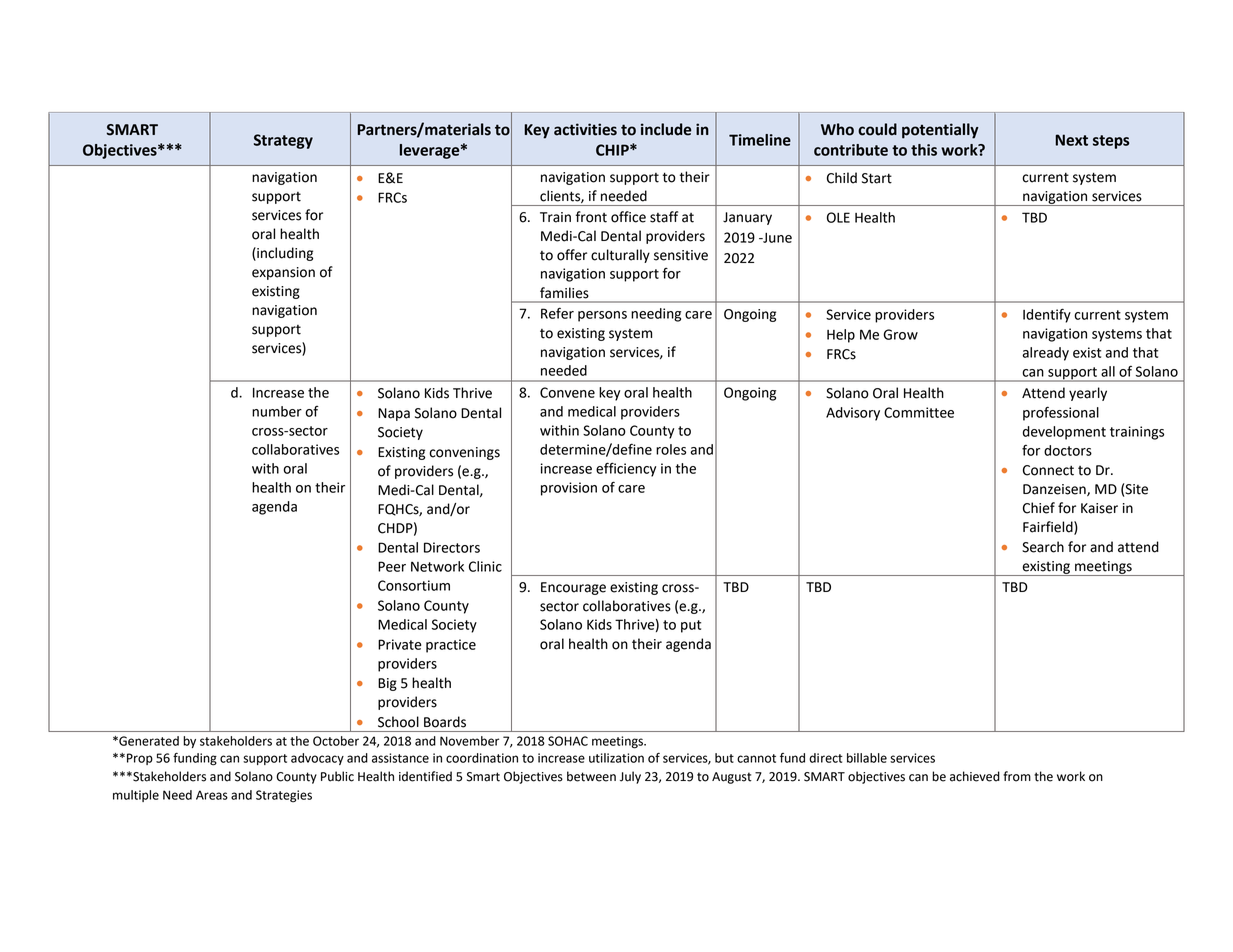 This screenshot has width=1233, height=952. I want to click on already, so click(1045, 354).
